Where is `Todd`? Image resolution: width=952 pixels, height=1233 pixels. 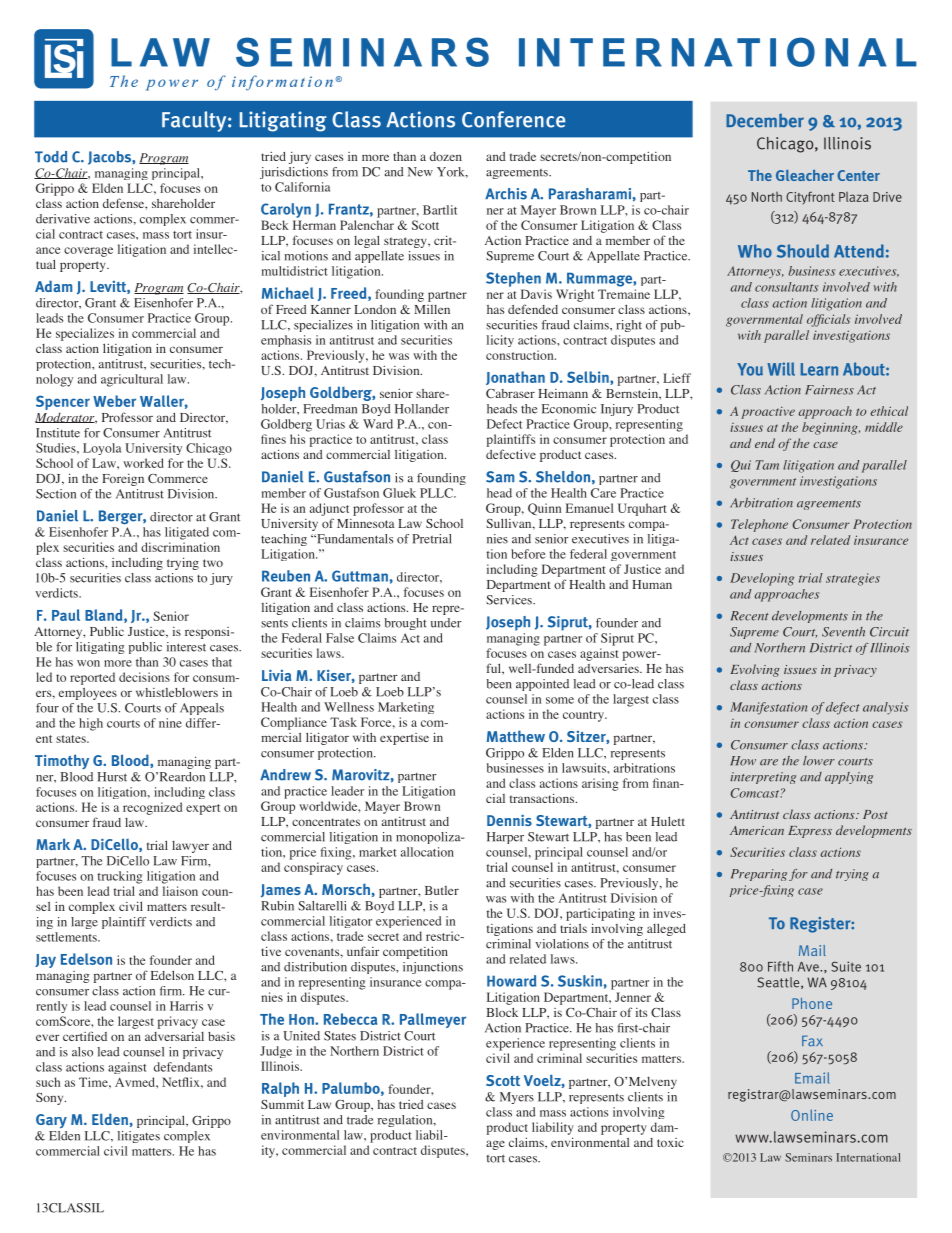
Todd is located at coordinates (51, 157).
